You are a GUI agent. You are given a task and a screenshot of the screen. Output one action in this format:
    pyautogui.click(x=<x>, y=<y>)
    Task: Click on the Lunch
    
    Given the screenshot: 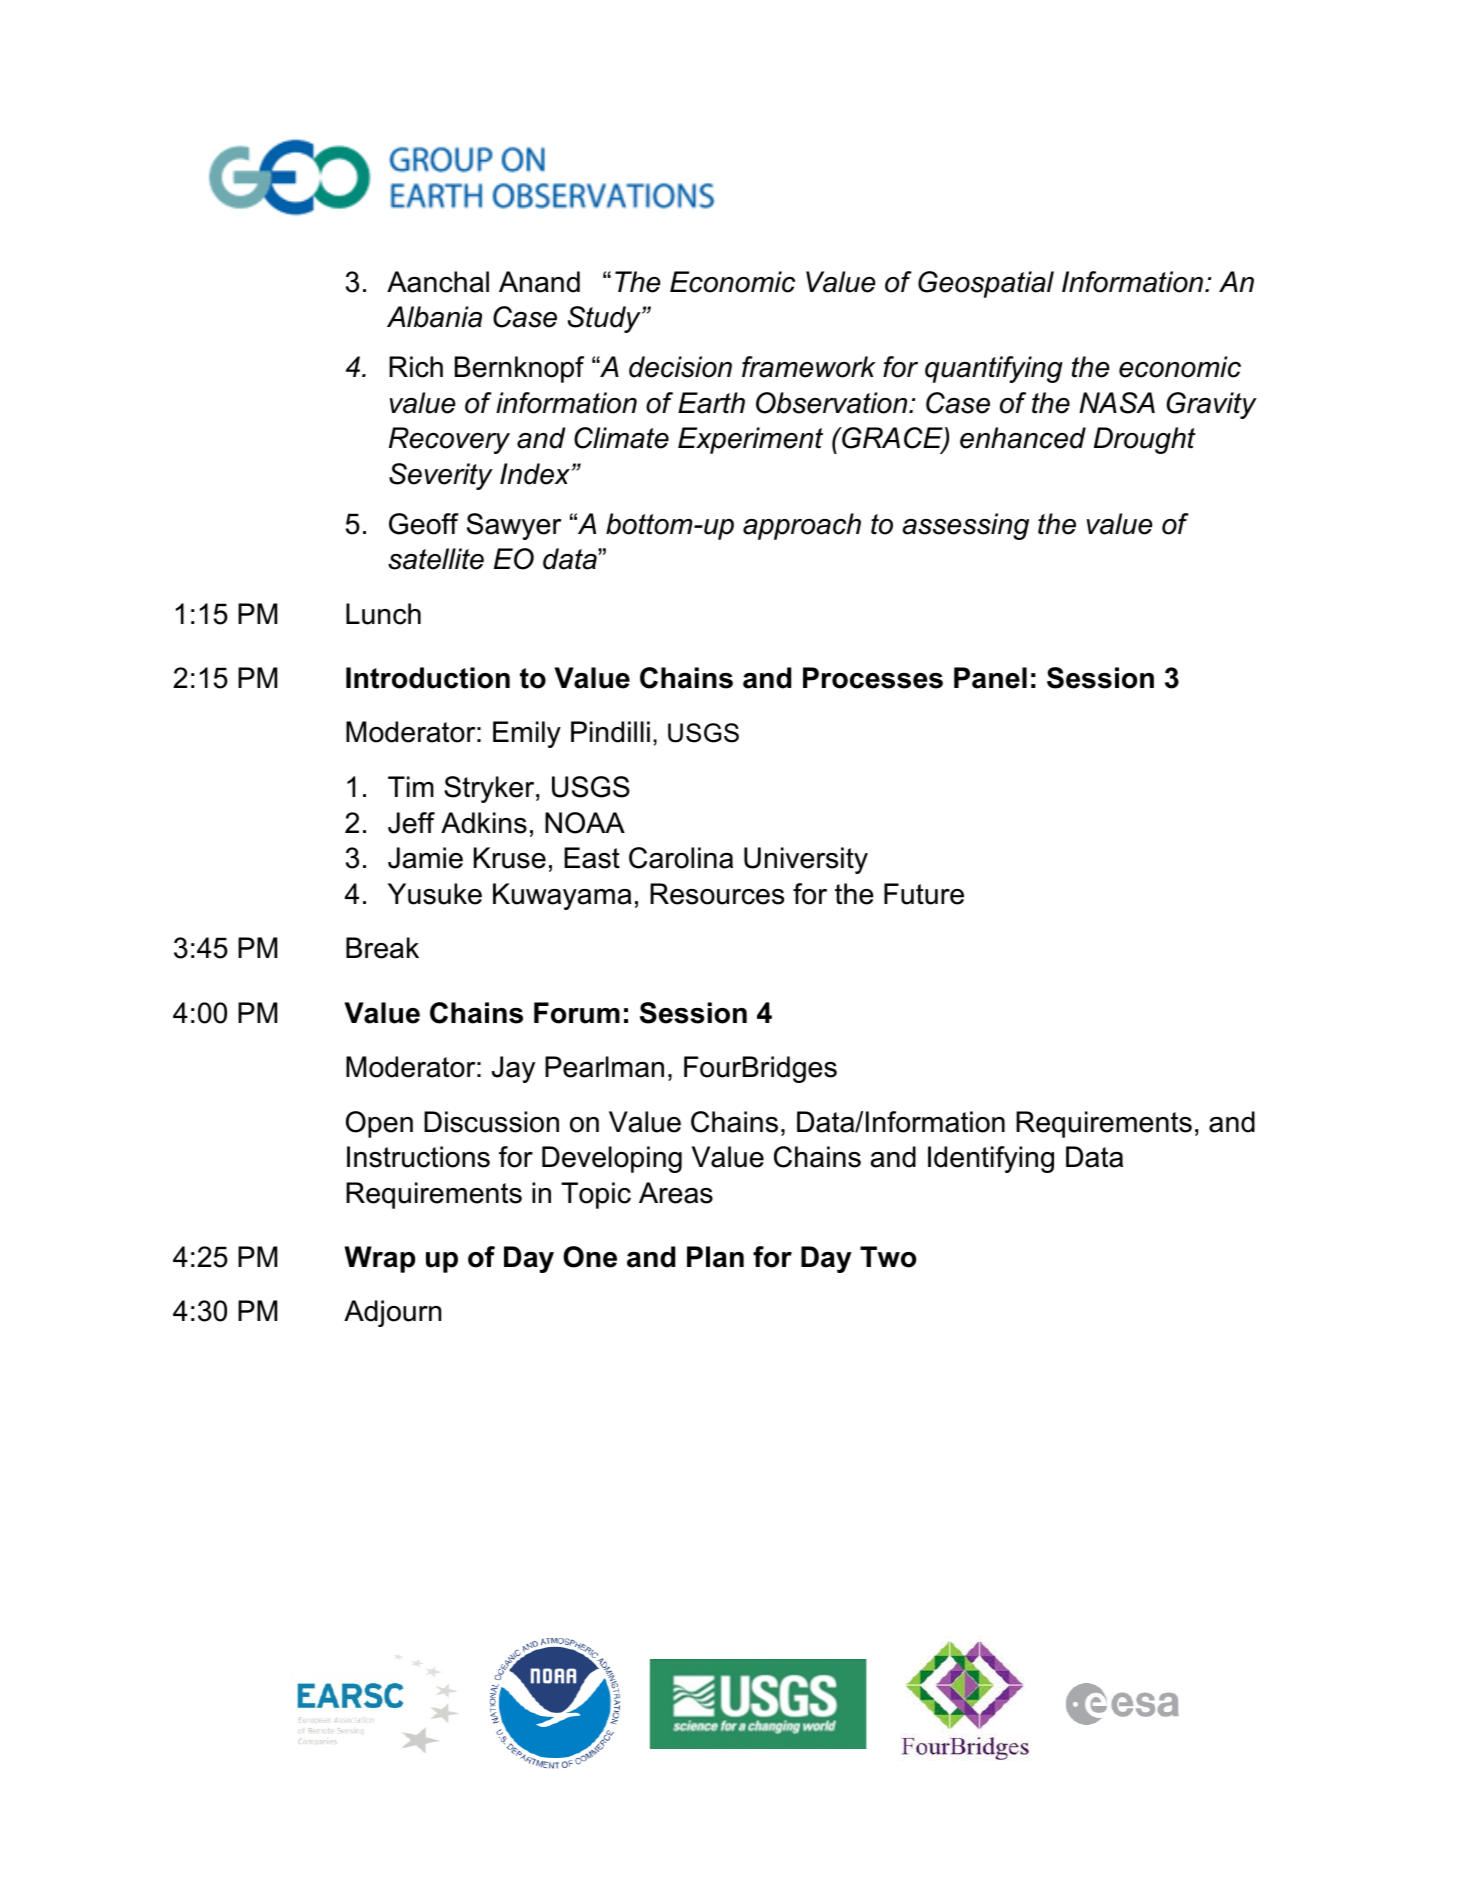 What is the action you would take?
    pyautogui.click(x=383, y=614)
